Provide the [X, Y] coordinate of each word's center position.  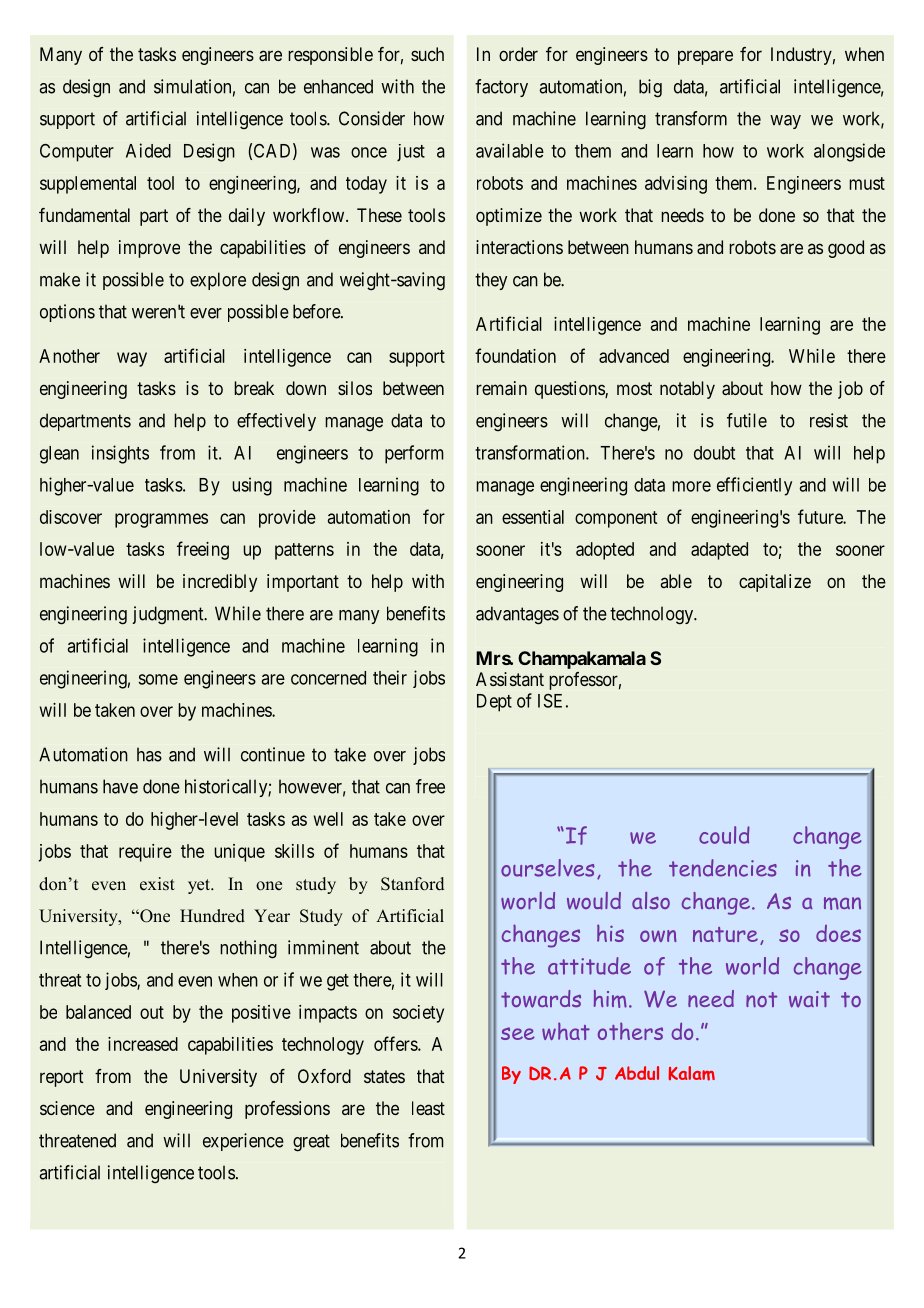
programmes [161, 520]
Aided [148, 150]
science [67, 1108]
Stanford [412, 884]
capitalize [775, 583]
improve [149, 249]
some [158, 679]
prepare [705, 57]
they [491, 281]
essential [533, 517]
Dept [494, 703]
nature [725, 934]
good [846, 249]
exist [157, 884]
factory [501, 88]
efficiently [754, 486]
